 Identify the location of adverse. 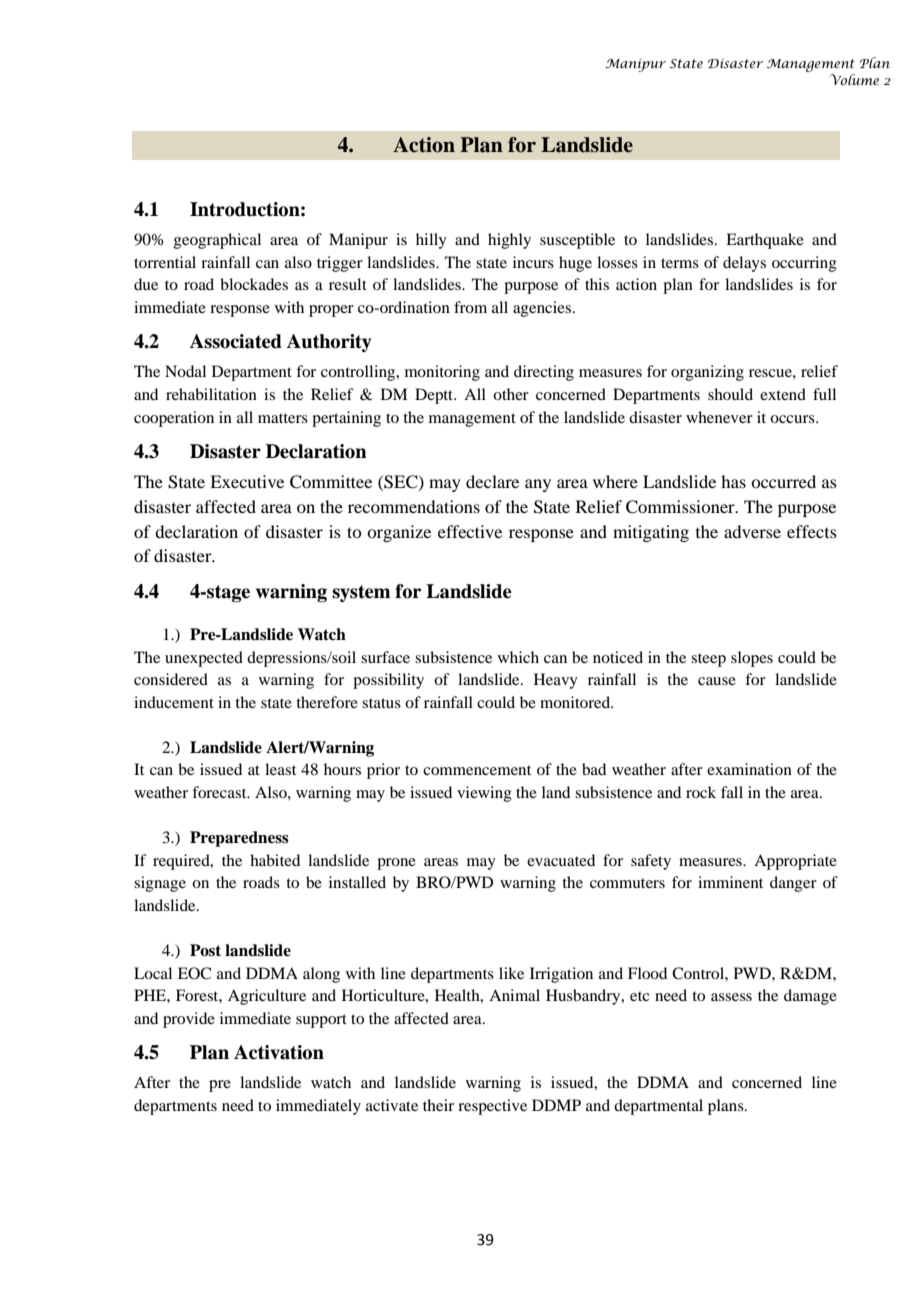
(752, 531).
